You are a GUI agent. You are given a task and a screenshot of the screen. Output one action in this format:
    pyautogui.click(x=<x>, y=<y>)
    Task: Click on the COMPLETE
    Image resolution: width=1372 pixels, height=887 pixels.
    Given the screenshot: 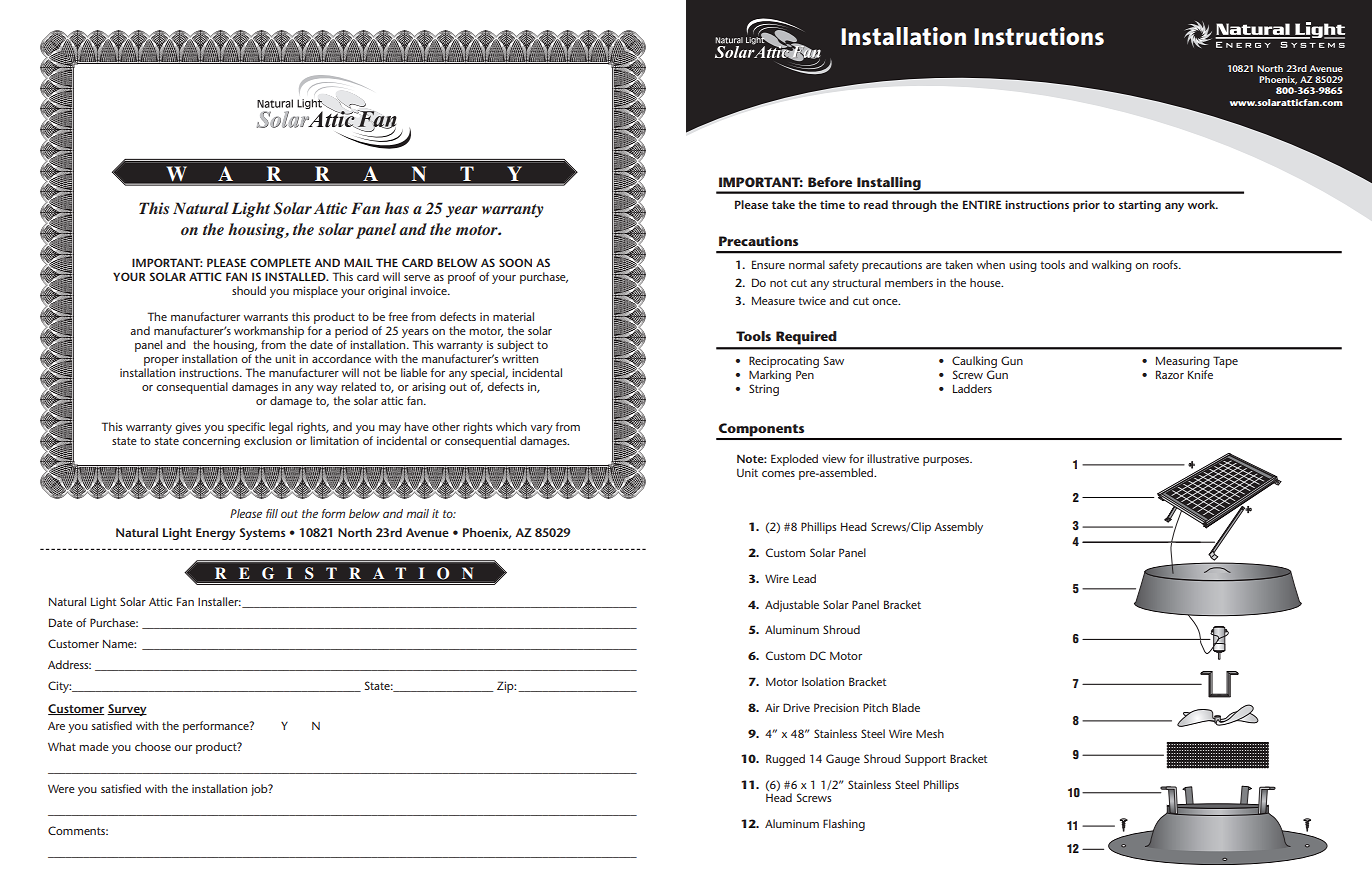 What is the action you would take?
    pyautogui.click(x=280, y=262)
